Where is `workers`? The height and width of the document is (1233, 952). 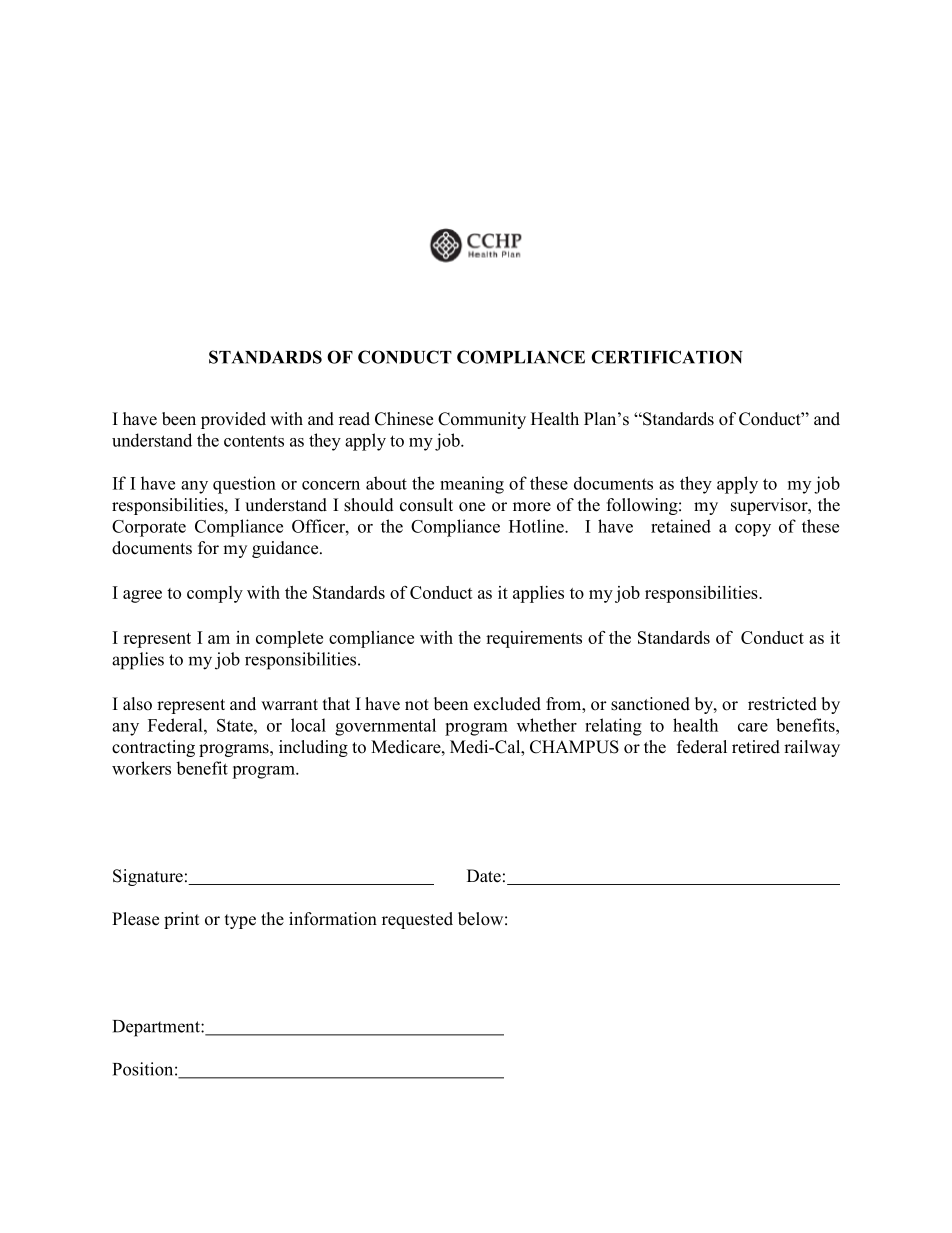 workers is located at coordinates (141, 768).
